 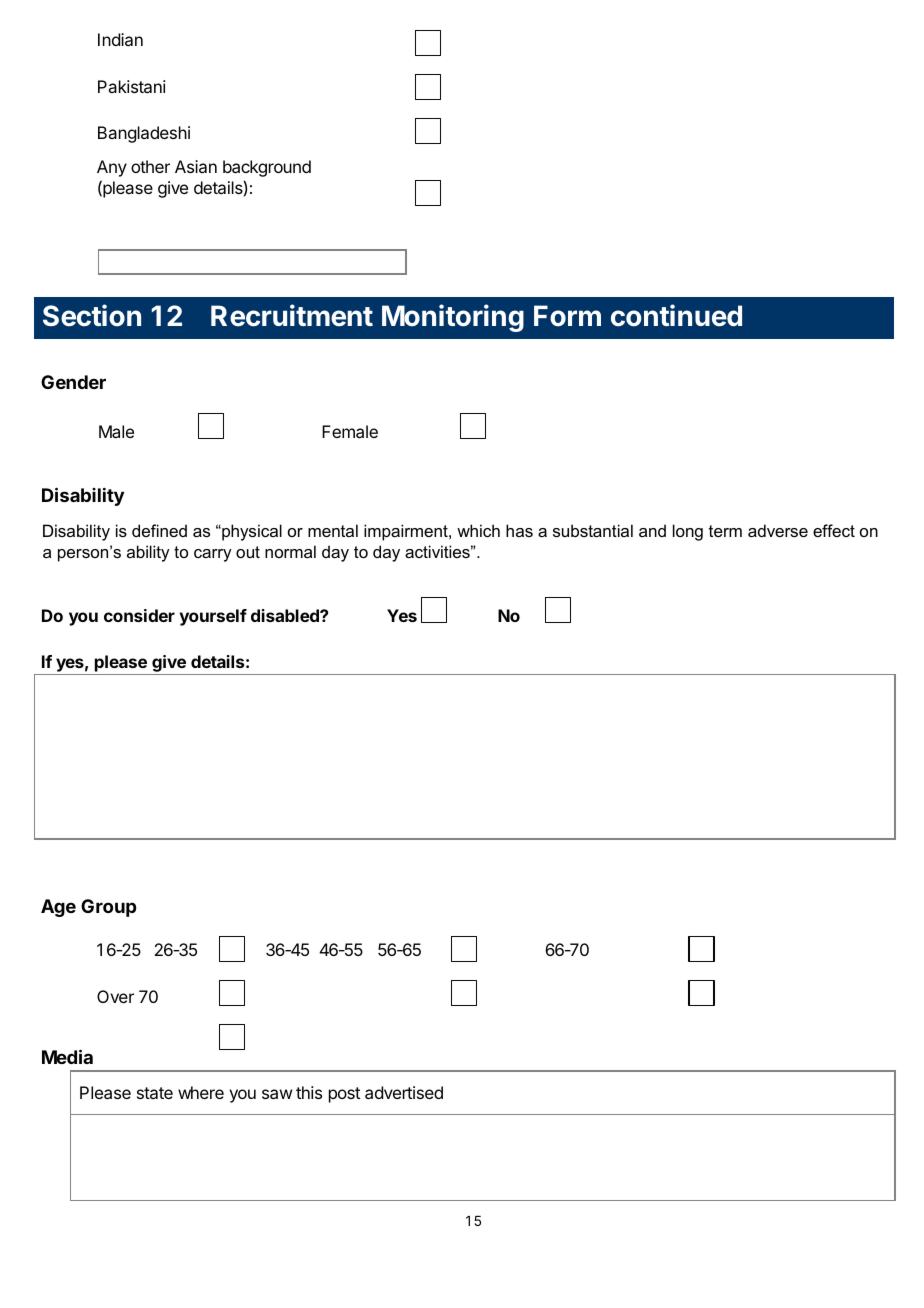 What do you see at coordinates (344, 1095) in the image?
I see `post` at bounding box center [344, 1095].
